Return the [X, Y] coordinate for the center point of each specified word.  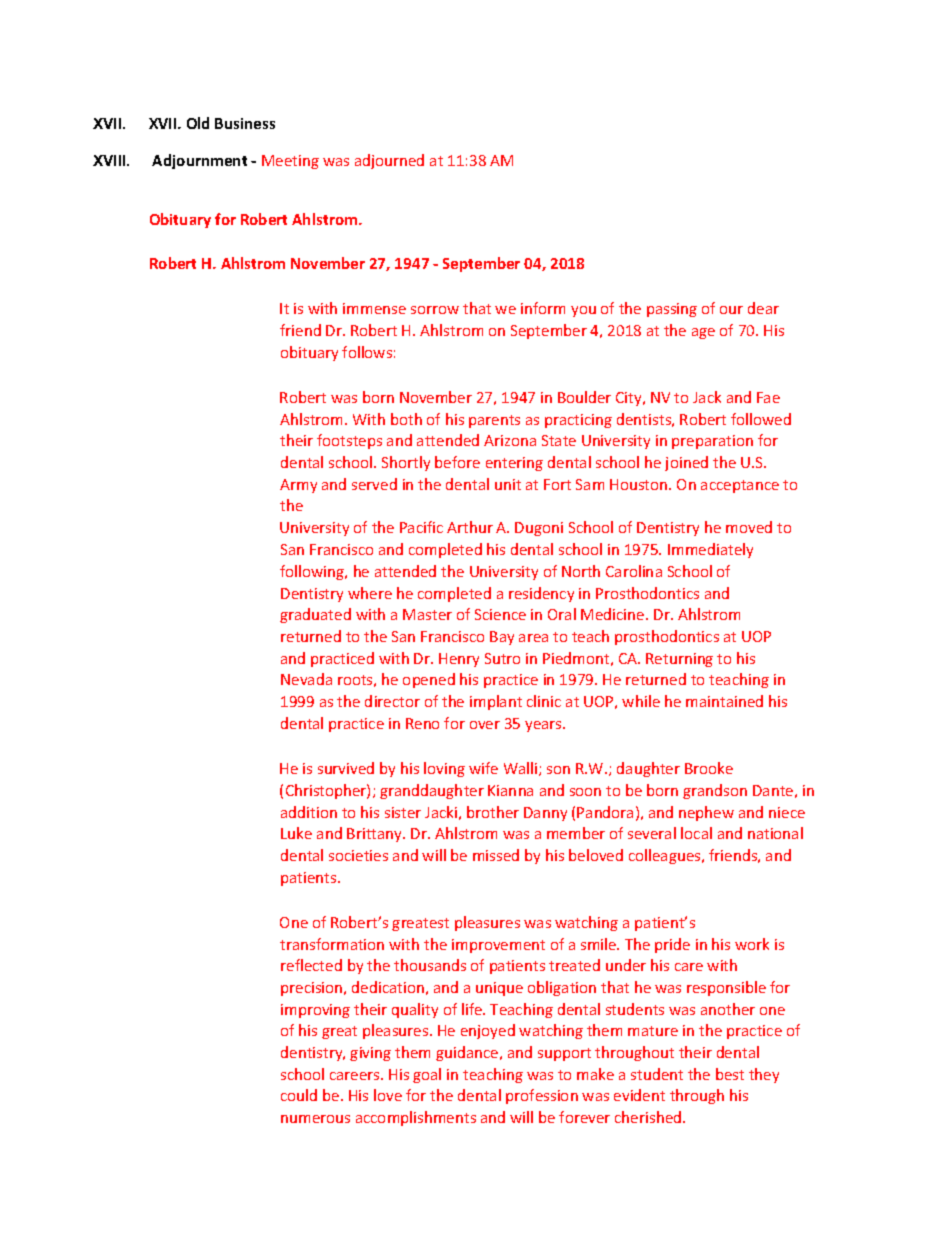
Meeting [290, 162]
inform [543, 308]
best [730, 1074]
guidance [468, 1053]
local [696, 833]
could [299, 1095]
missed [496, 855]
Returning [679, 660]
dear [763, 308]
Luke [296, 833]
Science [500, 614]
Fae [768, 397]
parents [494, 421]
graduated [315, 615]
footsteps [349, 441]
